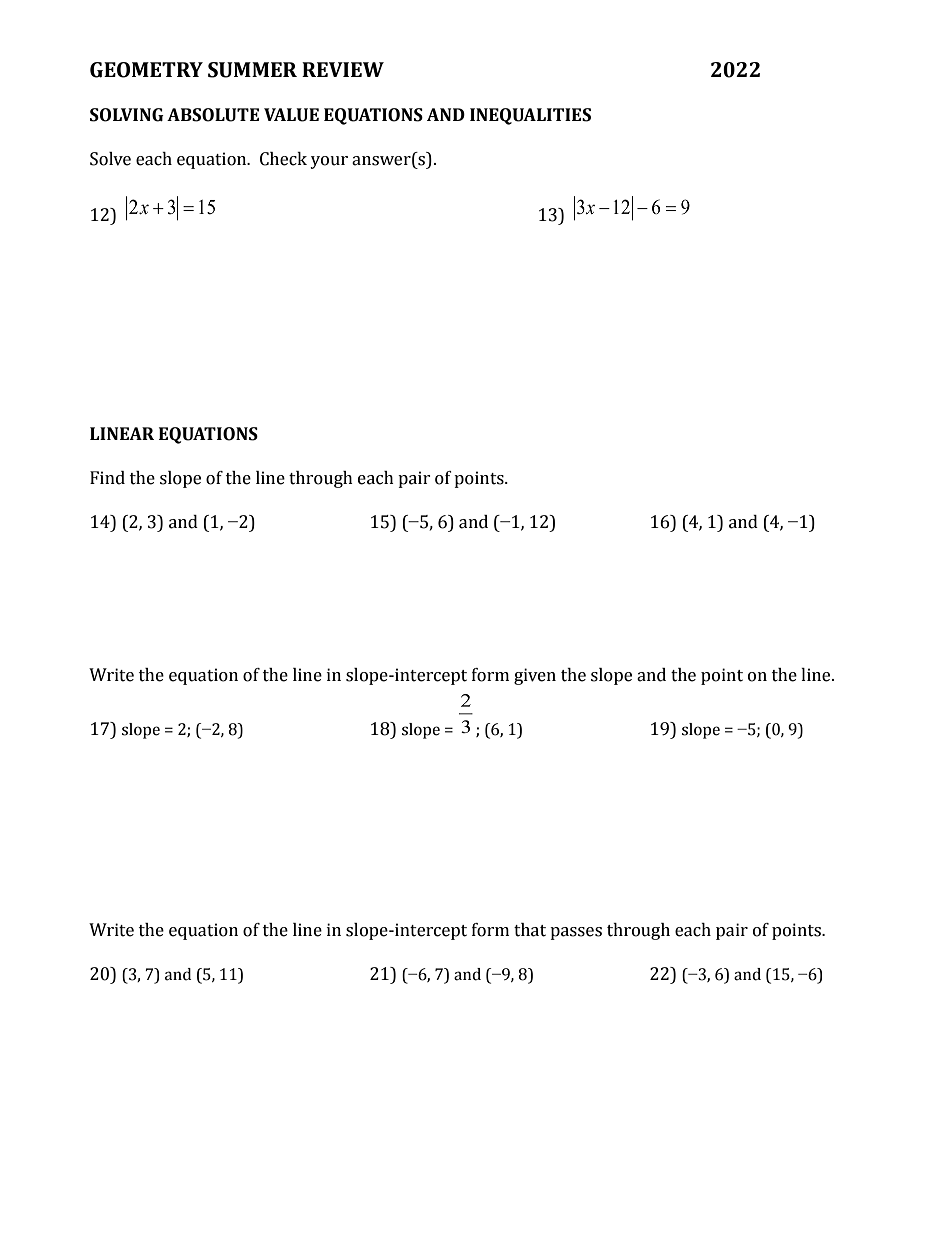 The image size is (952, 1233). What do you see at coordinates (283, 159) in the screenshot?
I see `Check` at bounding box center [283, 159].
